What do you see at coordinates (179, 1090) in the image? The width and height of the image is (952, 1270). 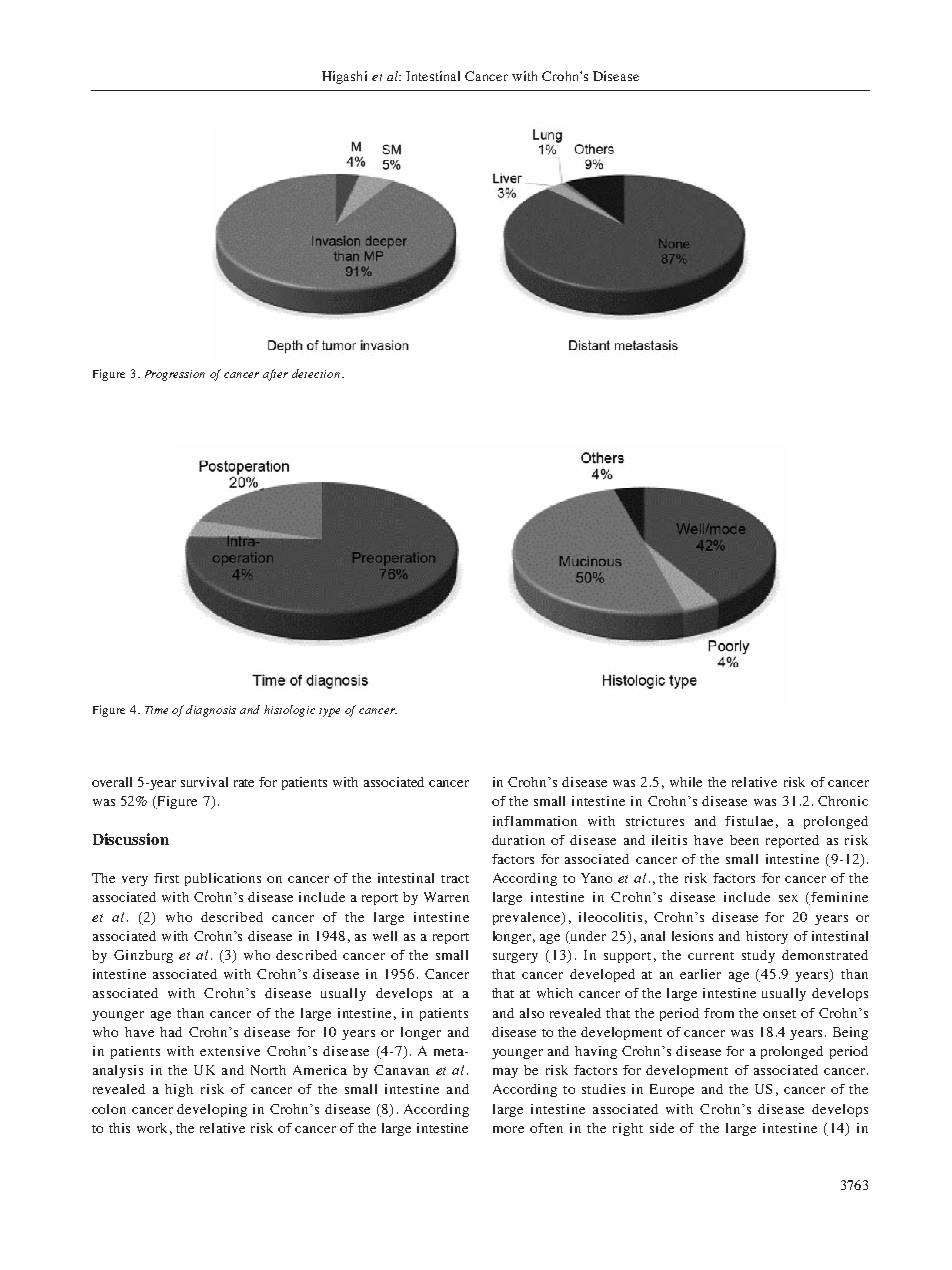 I see `high` at bounding box center [179, 1090].
